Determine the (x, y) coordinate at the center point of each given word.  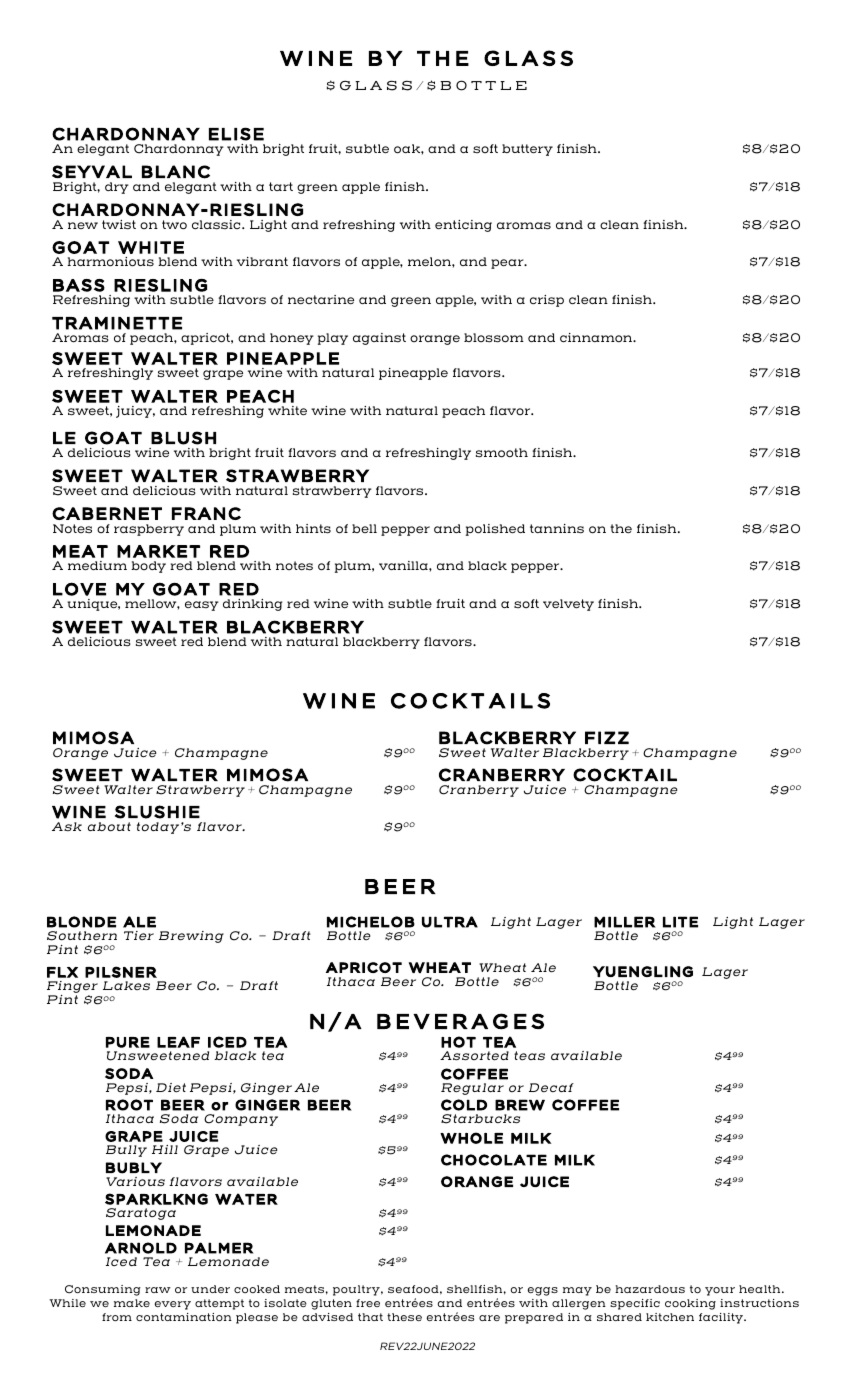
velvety (568, 605)
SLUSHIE (157, 812)
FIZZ (607, 737)
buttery (527, 150)
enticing (463, 226)
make (132, 1303)
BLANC (176, 172)
